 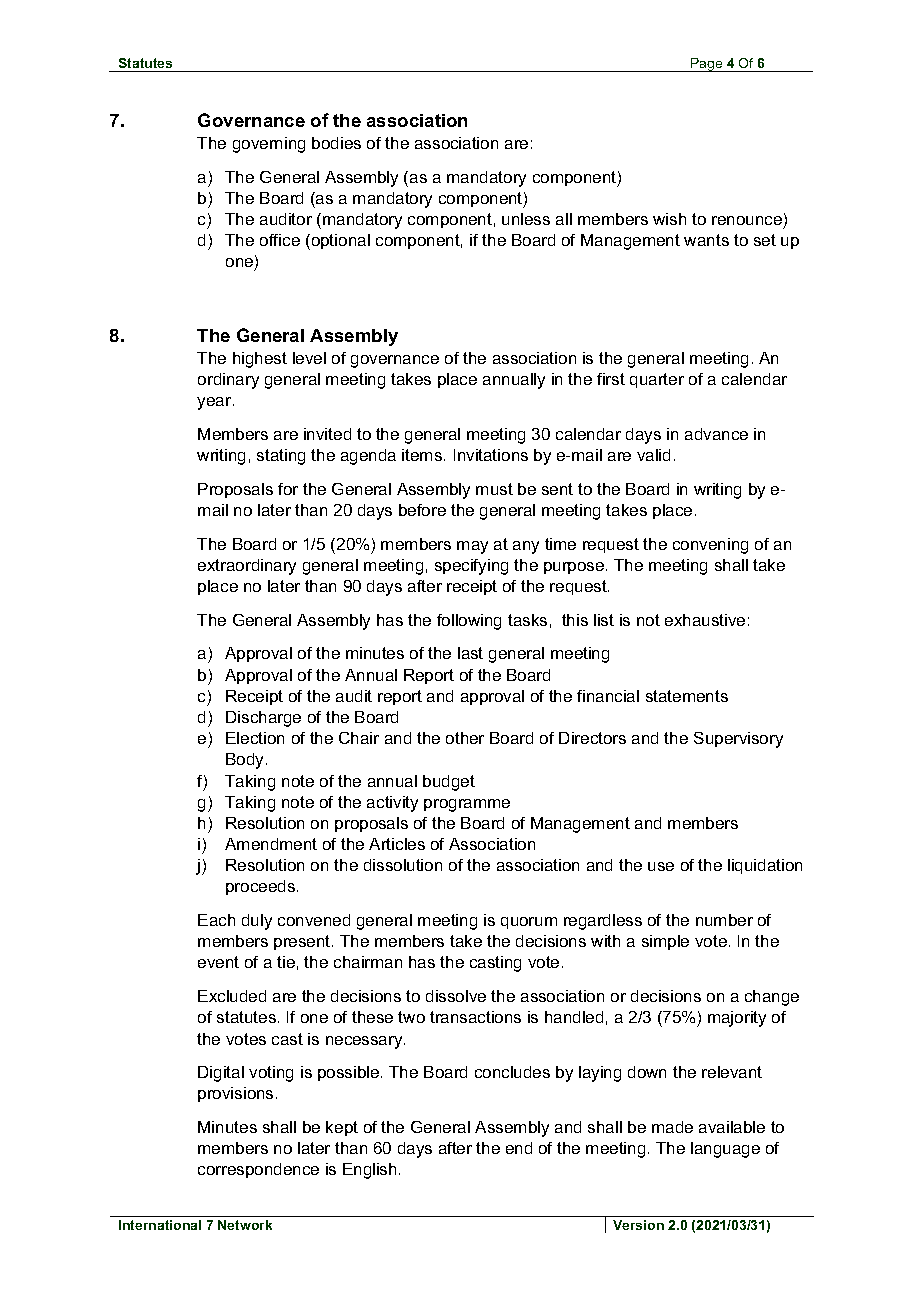 I want to click on stating, so click(x=281, y=457).
